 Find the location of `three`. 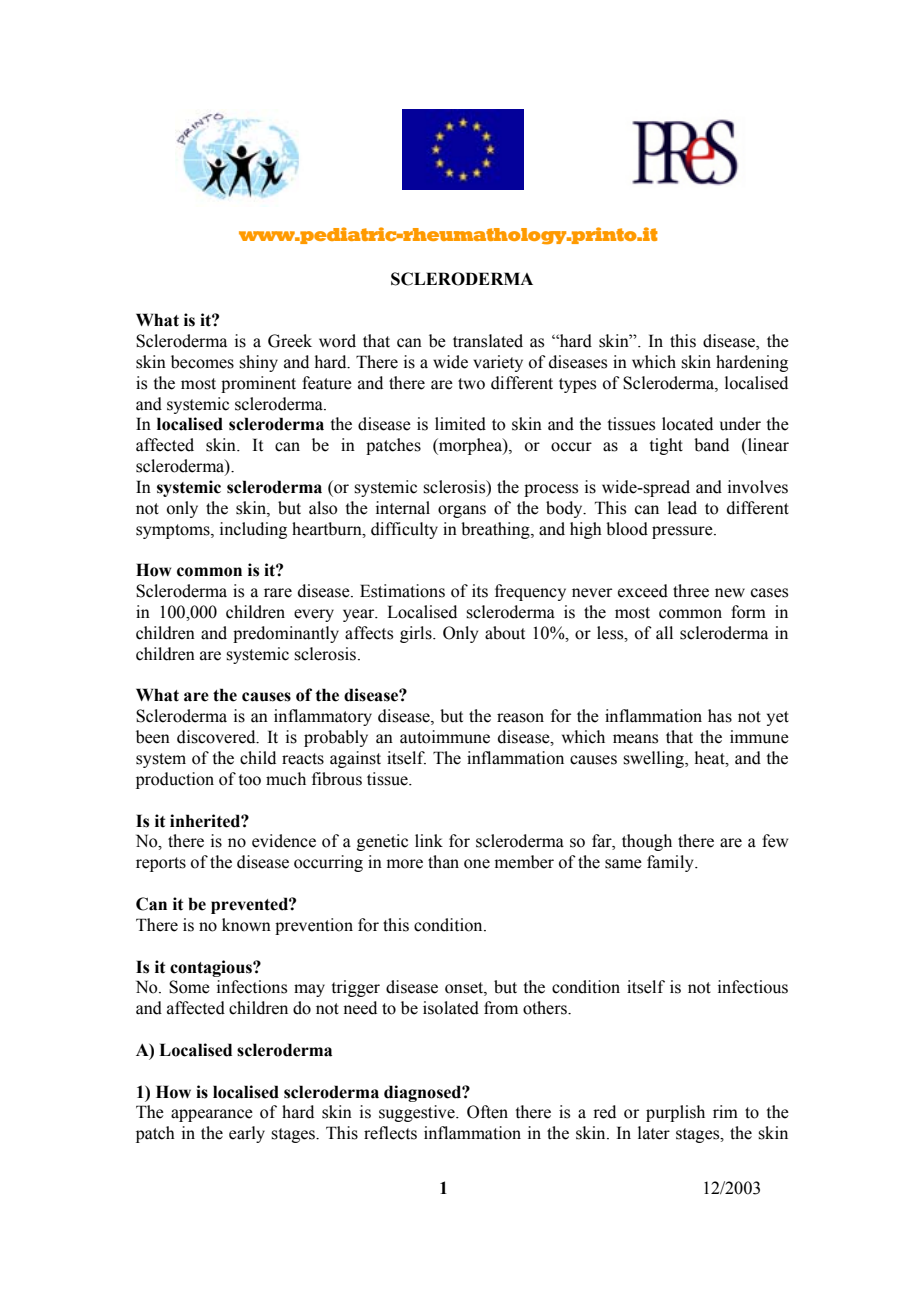

three is located at coordinates (691, 591).
